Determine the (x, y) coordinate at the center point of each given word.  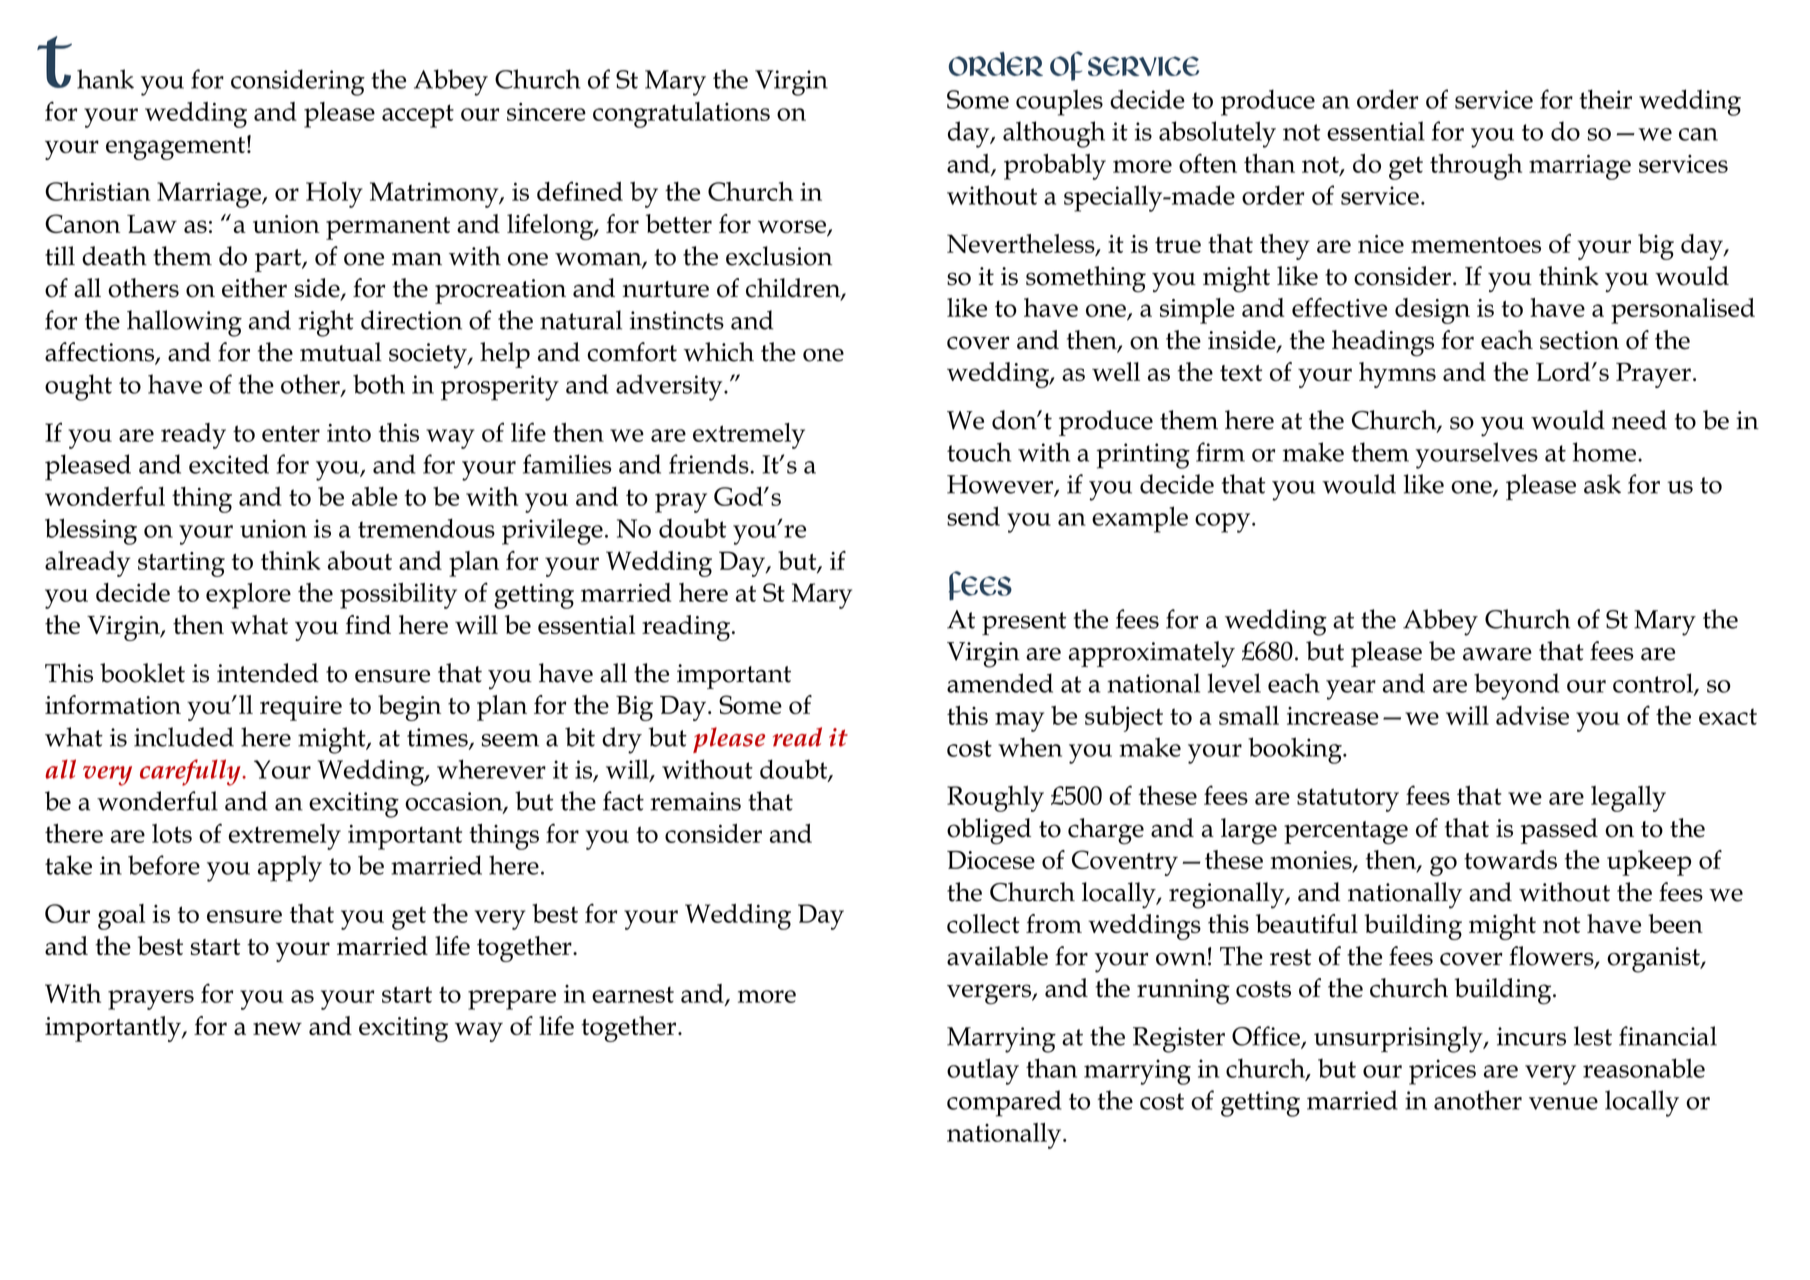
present (1024, 623)
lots (172, 833)
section (1579, 340)
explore (248, 596)
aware (1497, 654)
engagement (175, 148)
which (719, 352)
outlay (983, 1071)
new (277, 1028)
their (1605, 99)
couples (1059, 102)
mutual (341, 352)
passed (1559, 831)
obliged (989, 831)
